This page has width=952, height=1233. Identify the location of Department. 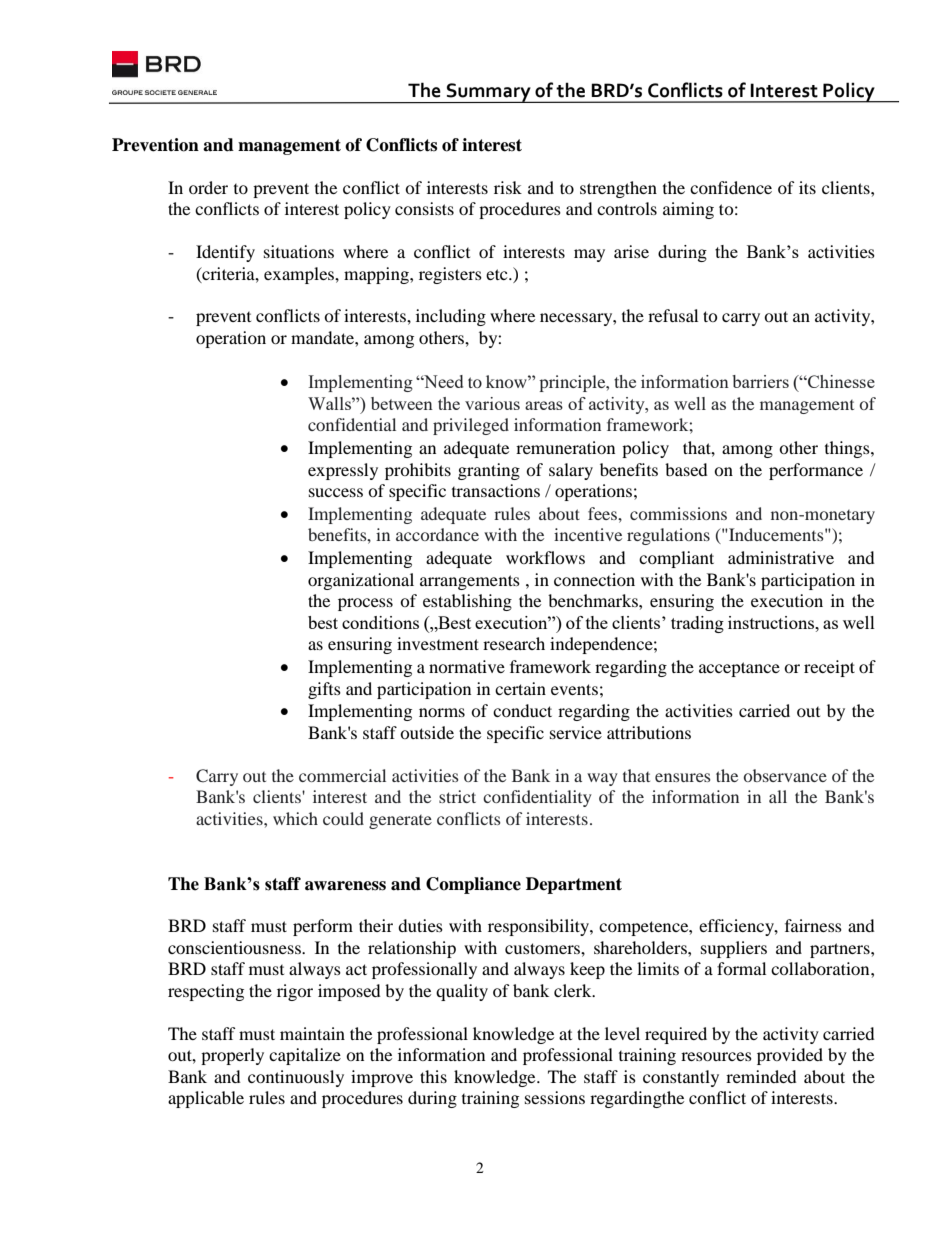
(574, 885).
